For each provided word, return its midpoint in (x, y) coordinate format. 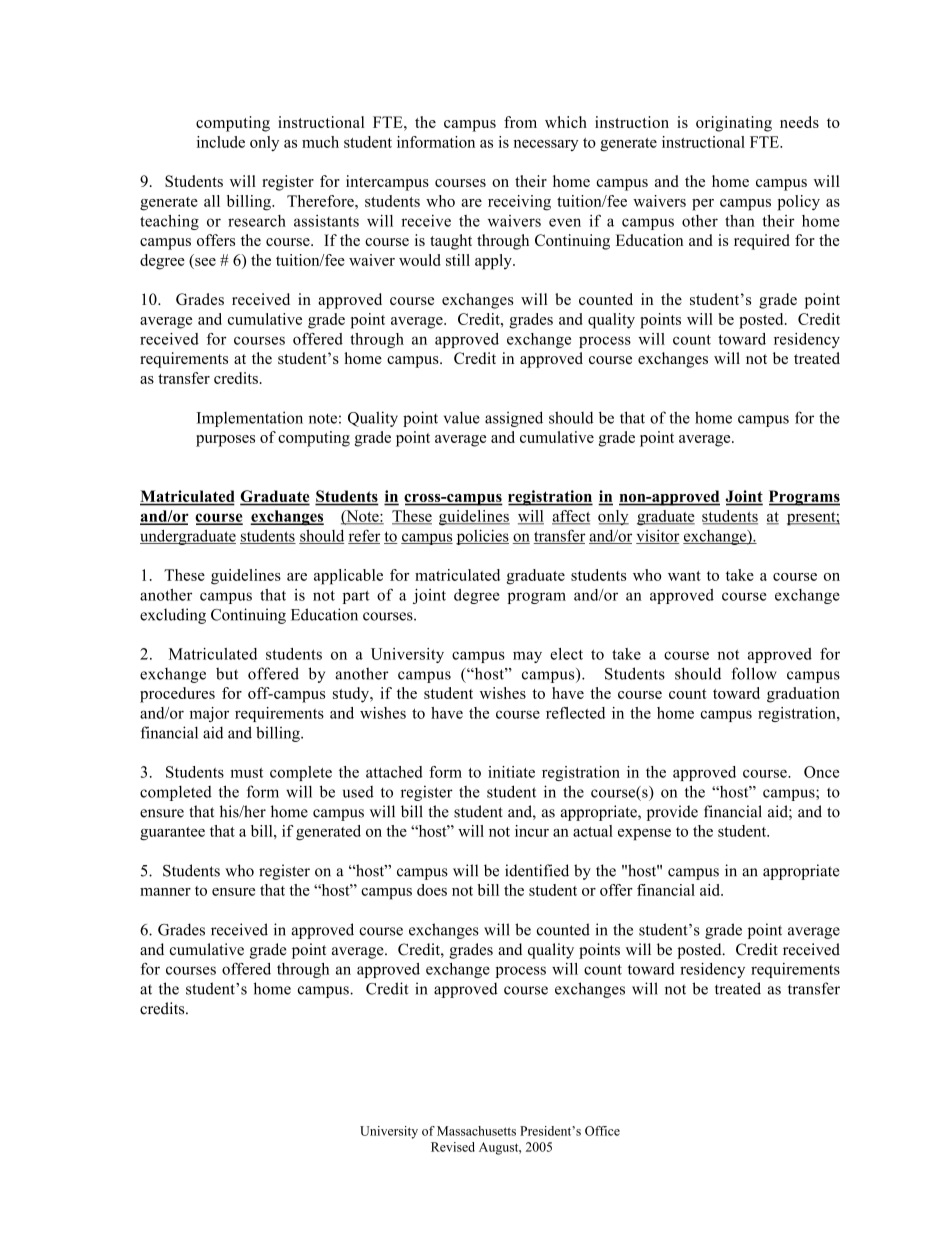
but (227, 673)
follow (754, 673)
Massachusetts (476, 1131)
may (527, 657)
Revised (453, 1147)
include (221, 142)
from (520, 122)
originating (734, 124)
